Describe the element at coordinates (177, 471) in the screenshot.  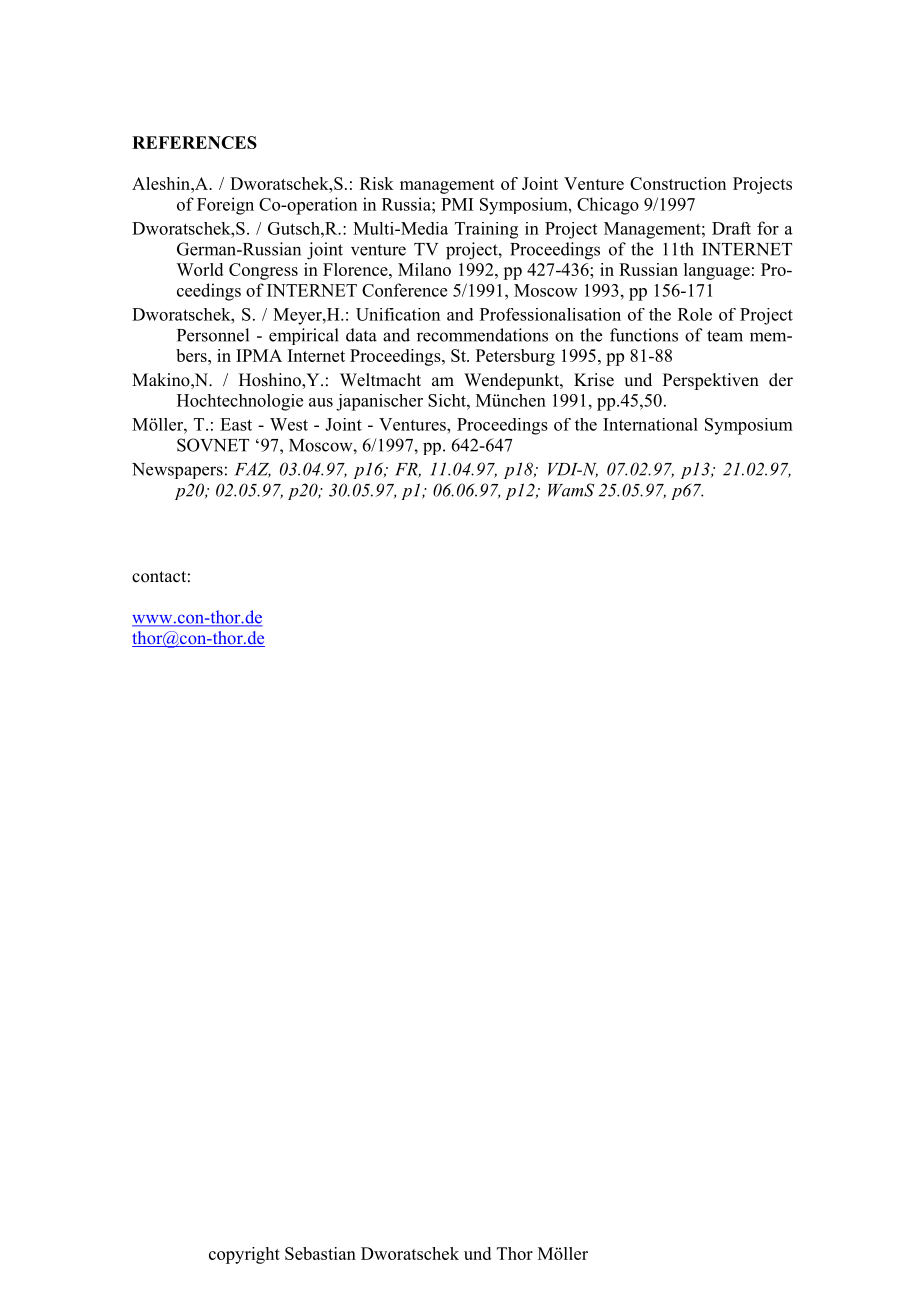
I see `Newspapers` at that location.
